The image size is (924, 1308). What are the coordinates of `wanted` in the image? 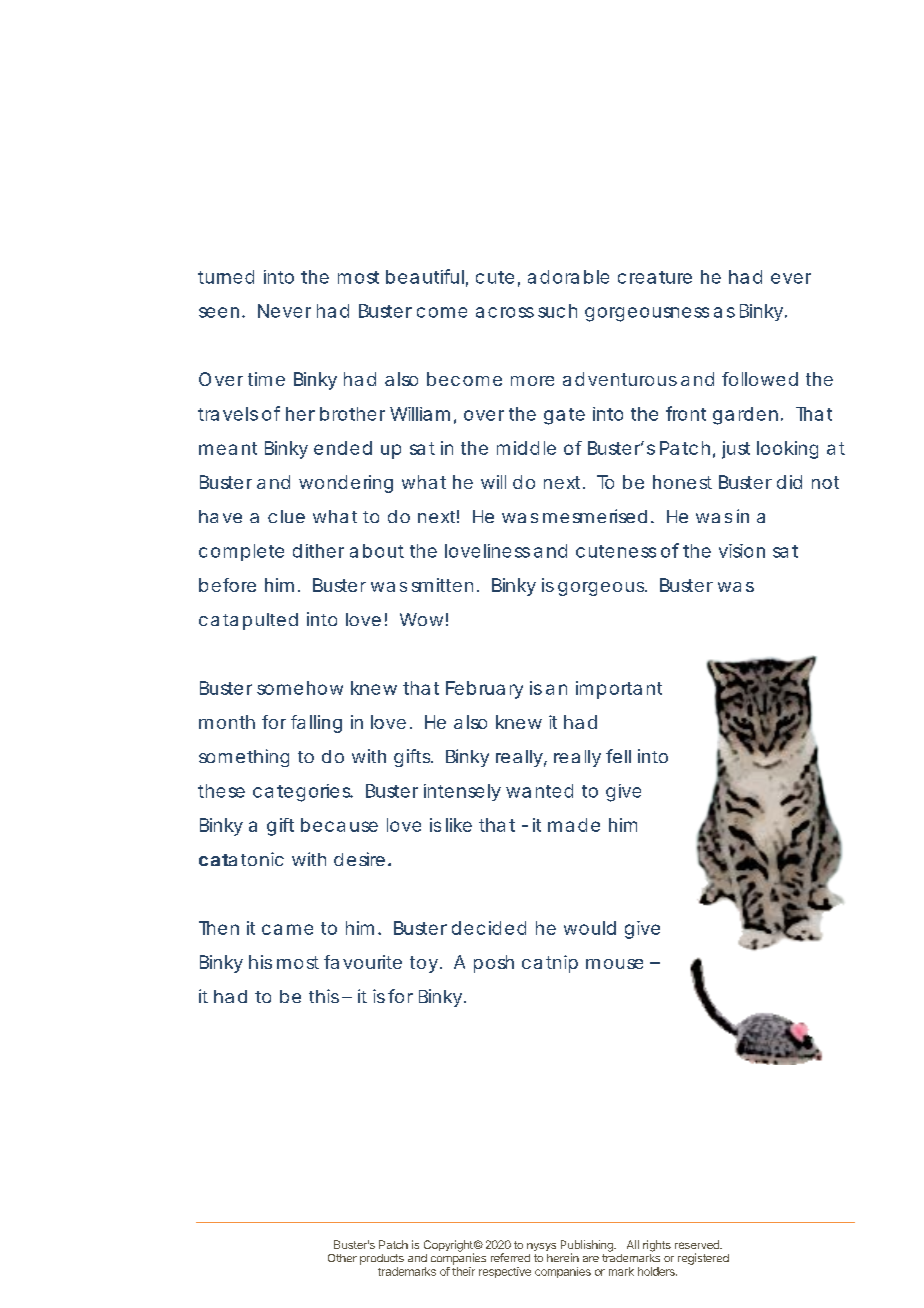 It's located at (539, 791).
